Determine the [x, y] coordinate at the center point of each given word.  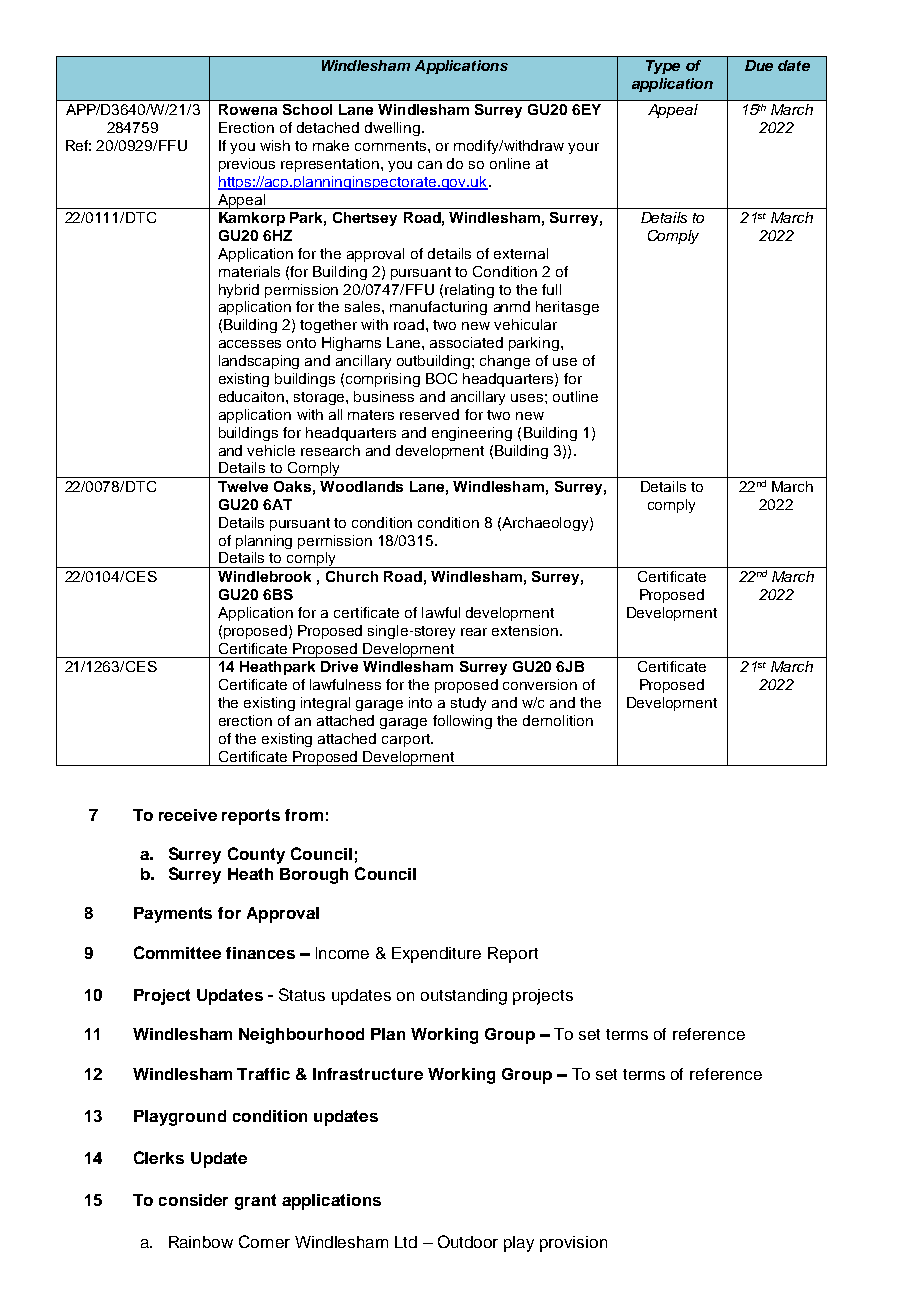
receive [188, 815]
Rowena [248, 109]
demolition [558, 720]
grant [255, 1202]
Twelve [243, 486]
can [430, 165]
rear [474, 632]
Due [759, 65]
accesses [250, 344]
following [462, 722]
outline [575, 396]
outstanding [464, 997]
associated [466, 342]
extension [525, 630]
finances [260, 953]
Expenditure [436, 955]
